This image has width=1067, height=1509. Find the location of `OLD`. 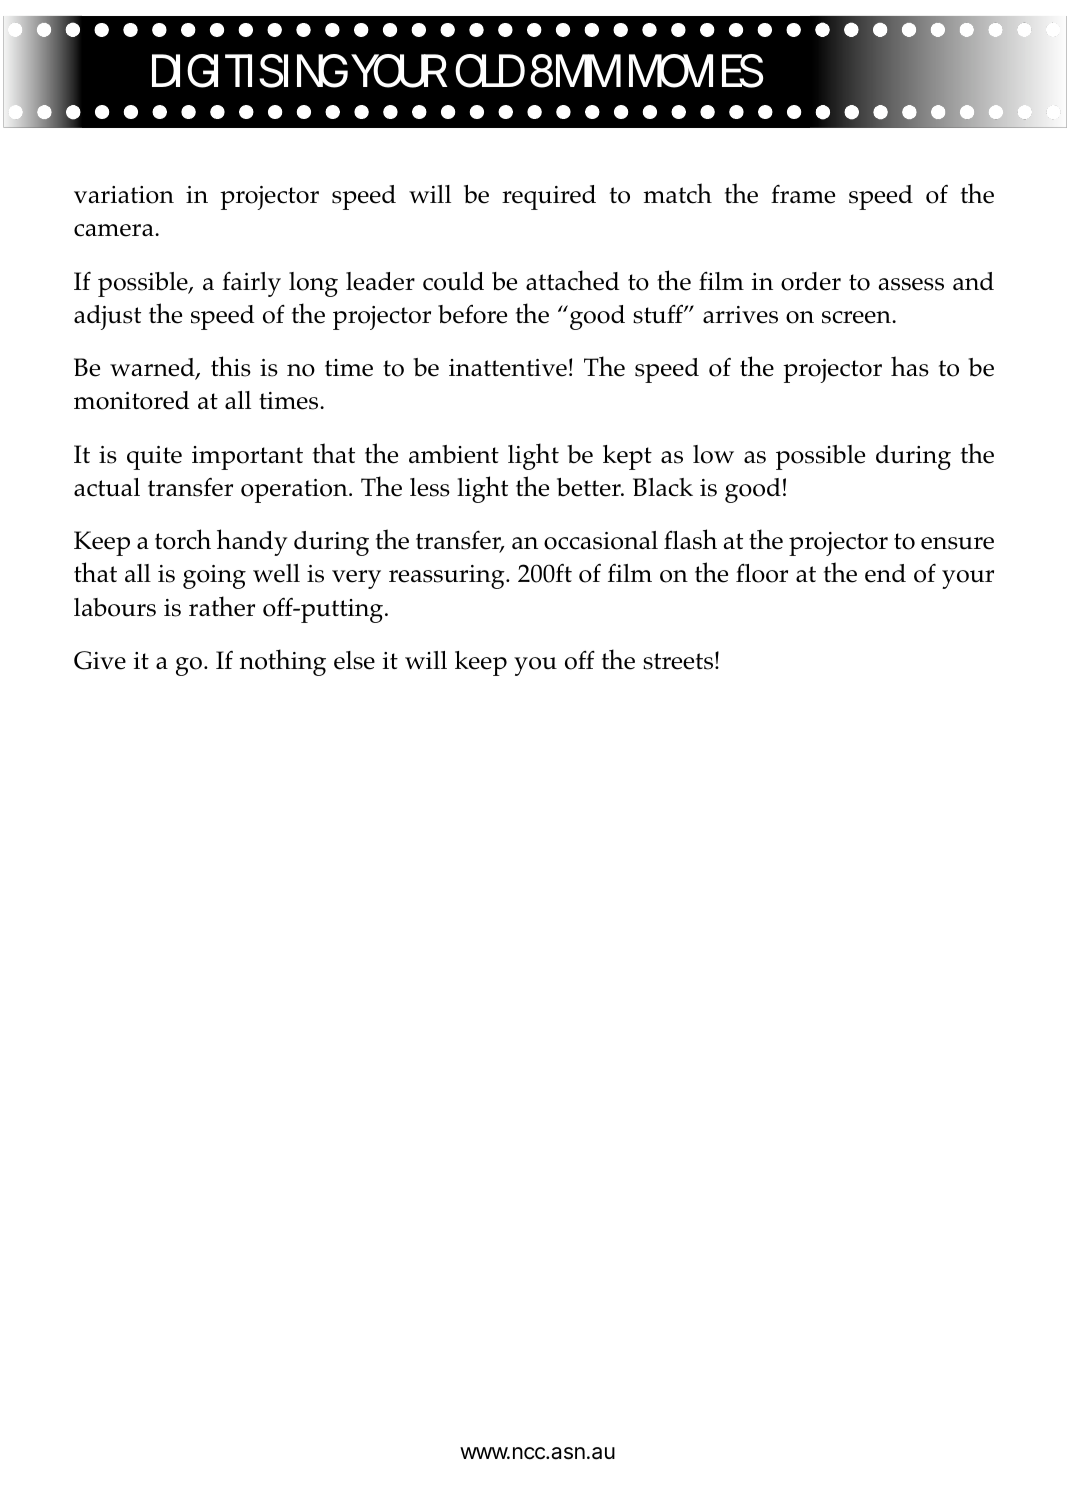

OLD is located at coordinates (490, 71).
